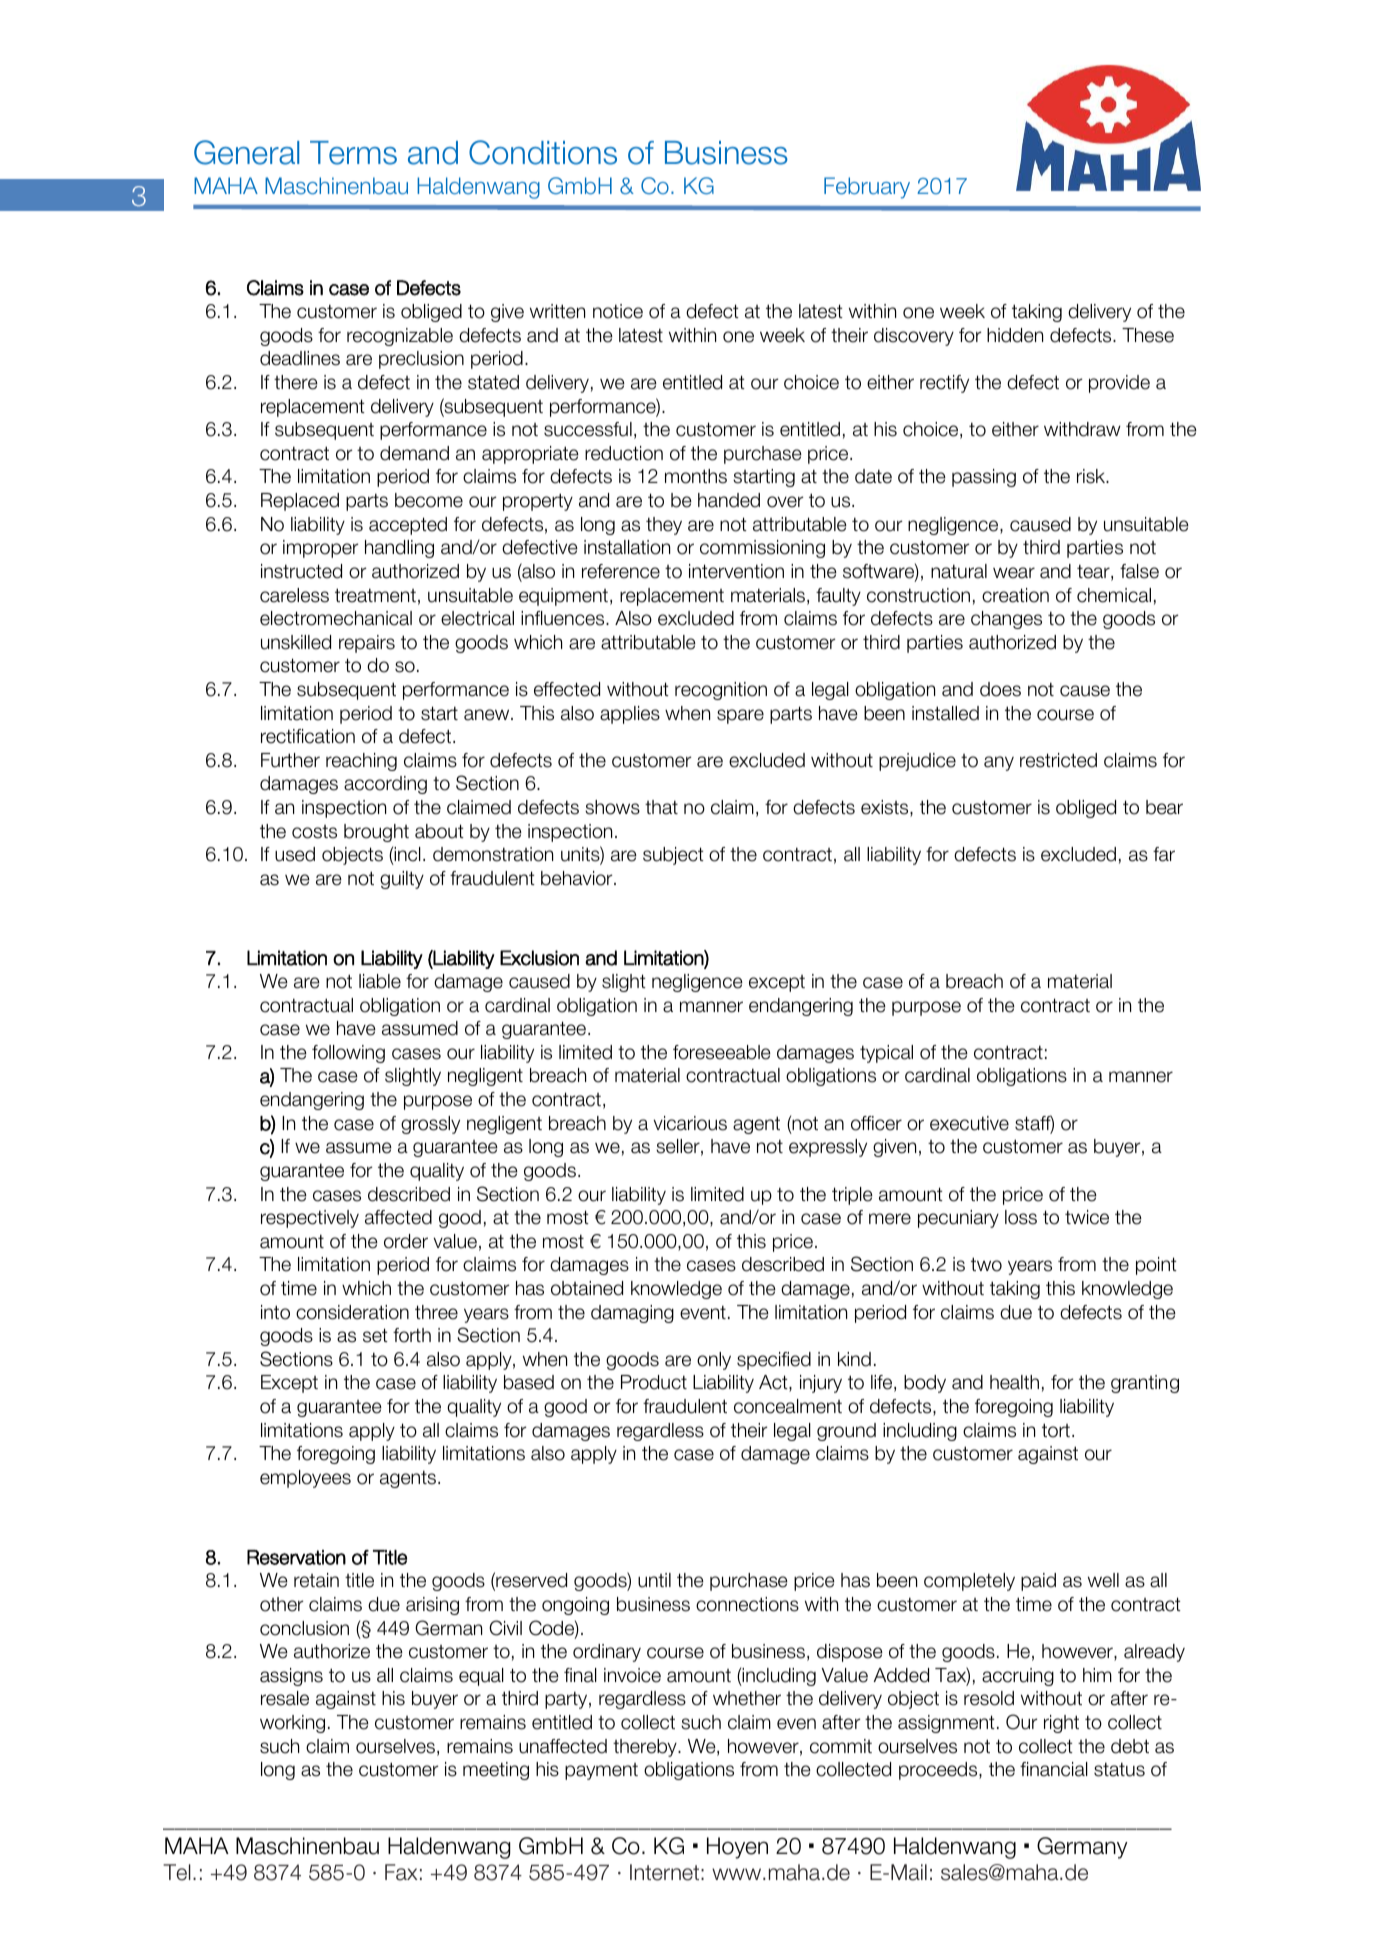  I want to click on hidden, so click(1015, 335).
